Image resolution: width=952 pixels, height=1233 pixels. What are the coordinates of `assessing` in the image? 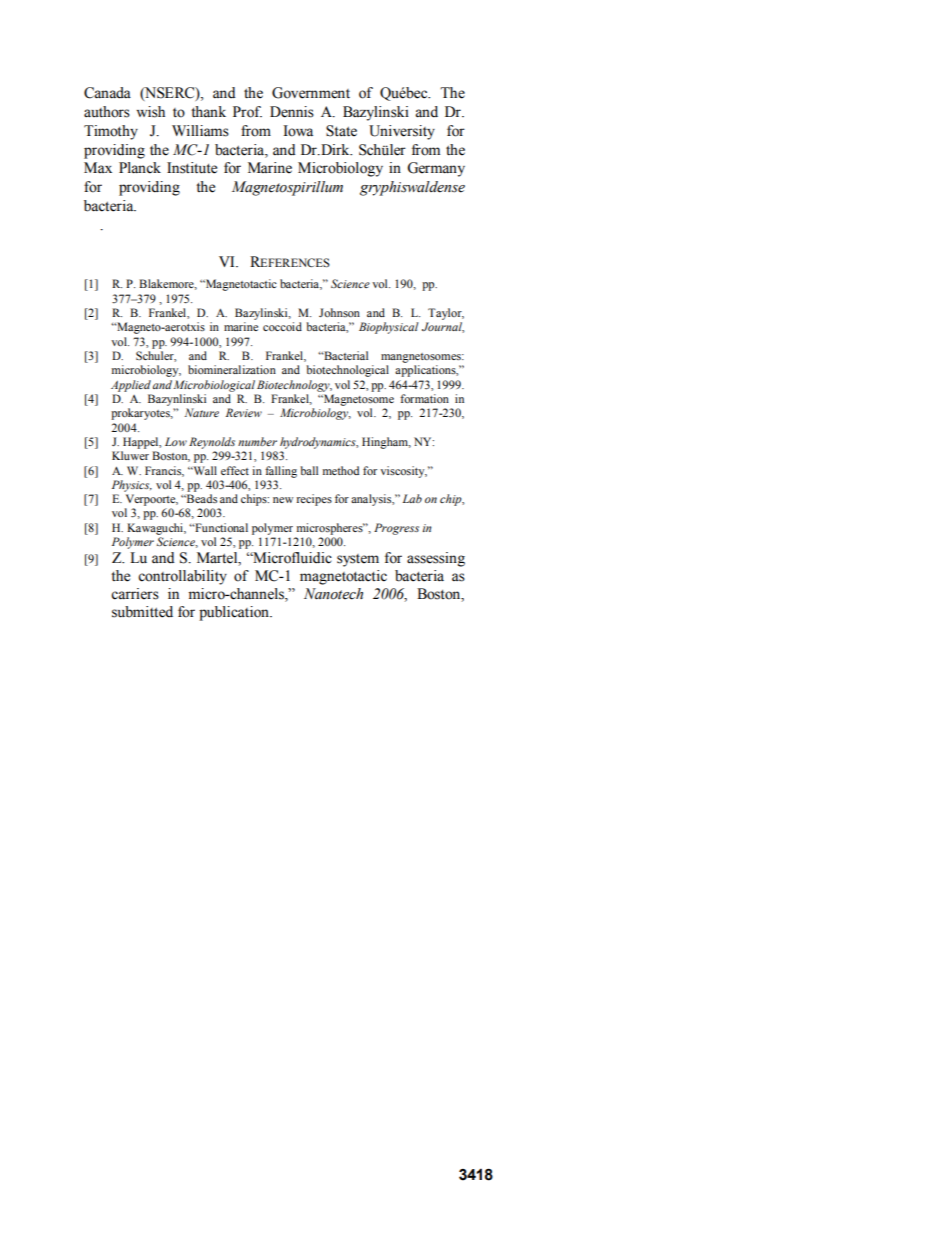 It's located at (436, 559).
